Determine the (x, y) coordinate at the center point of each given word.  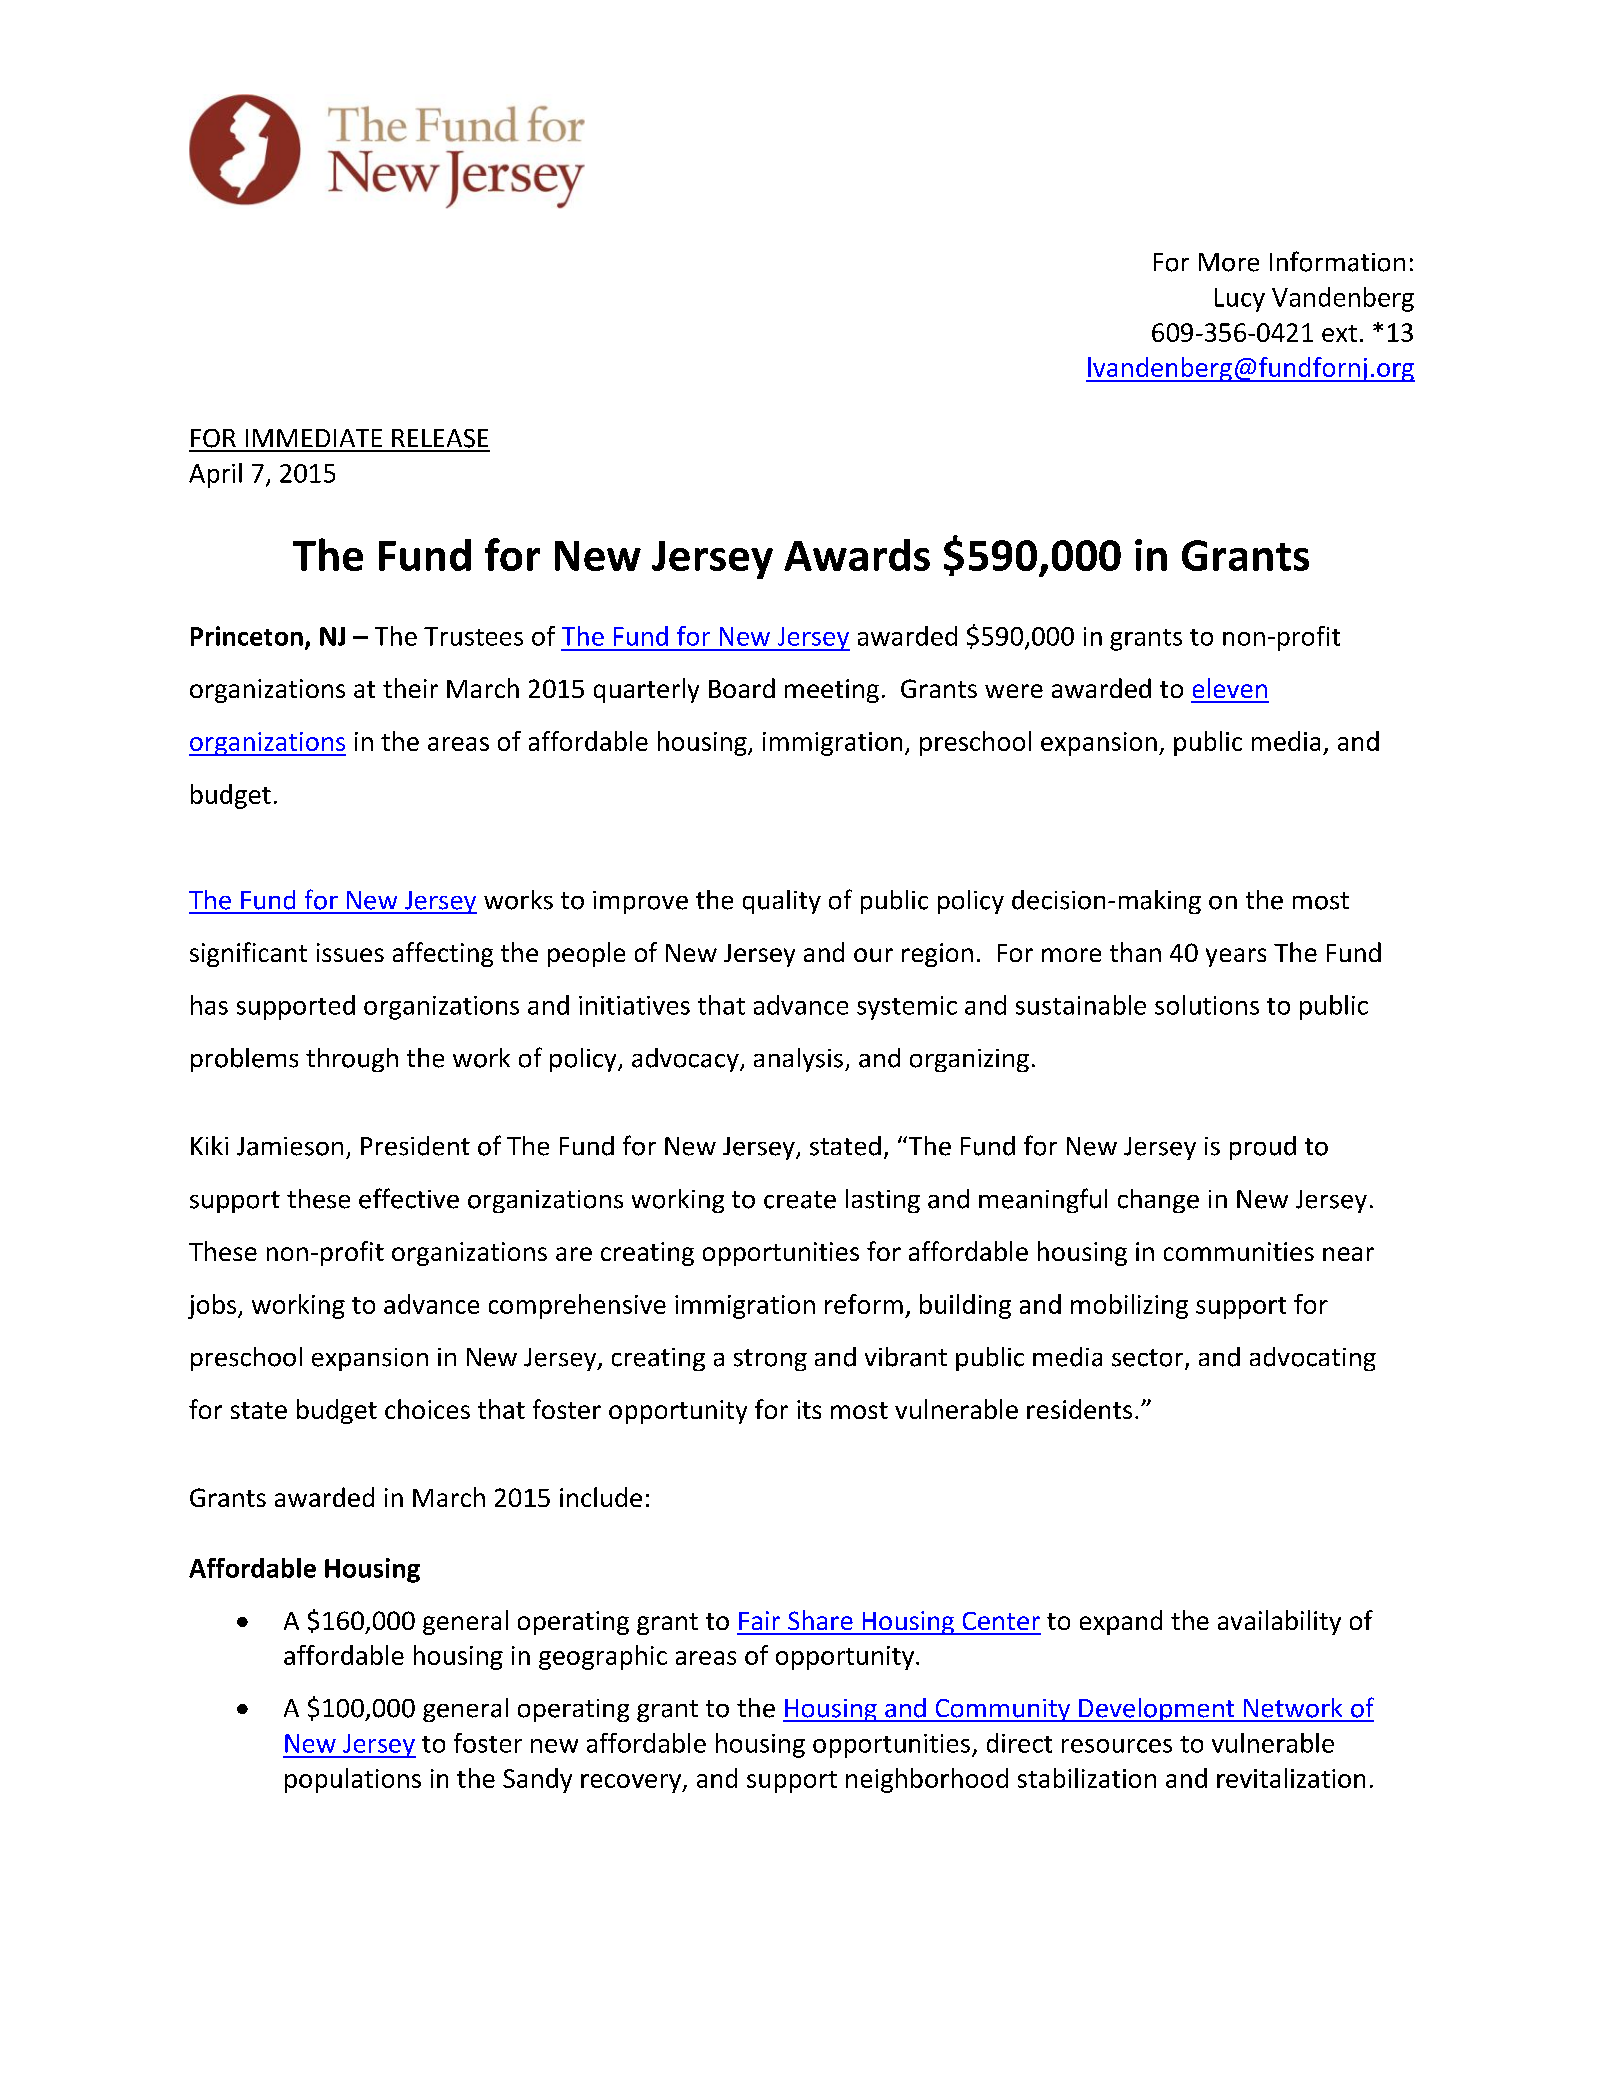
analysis (798, 1060)
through (352, 1060)
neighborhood (927, 1780)
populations (353, 1780)
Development (1157, 1710)
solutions (1207, 1005)
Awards (857, 555)
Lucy (1240, 300)
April (215, 475)
